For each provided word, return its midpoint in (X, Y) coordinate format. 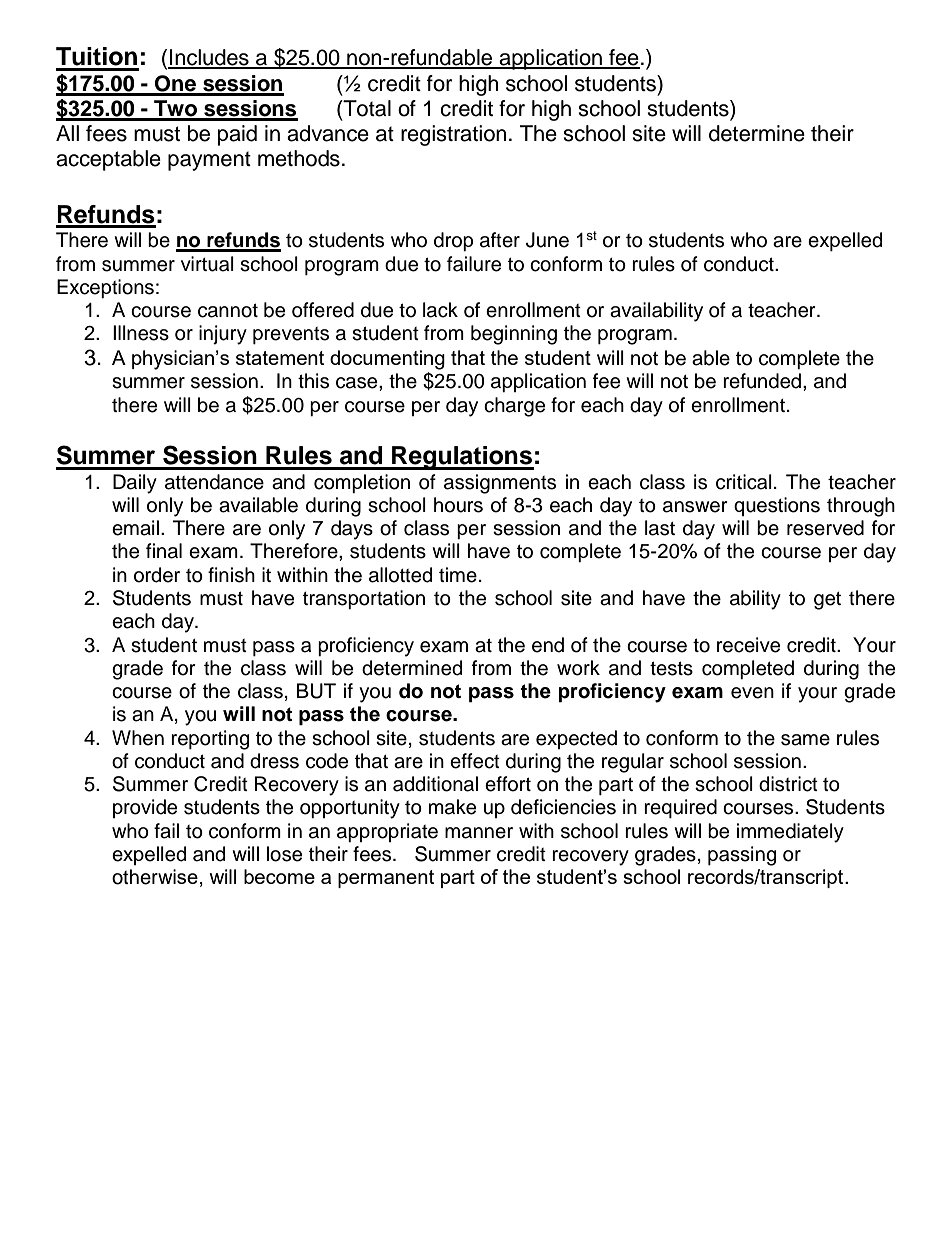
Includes (209, 58)
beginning (514, 335)
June (547, 240)
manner (479, 833)
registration (453, 135)
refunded (763, 381)
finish (231, 575)
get (827, 601)
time (458, 575)
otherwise (155, 877)
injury (223, 335)
